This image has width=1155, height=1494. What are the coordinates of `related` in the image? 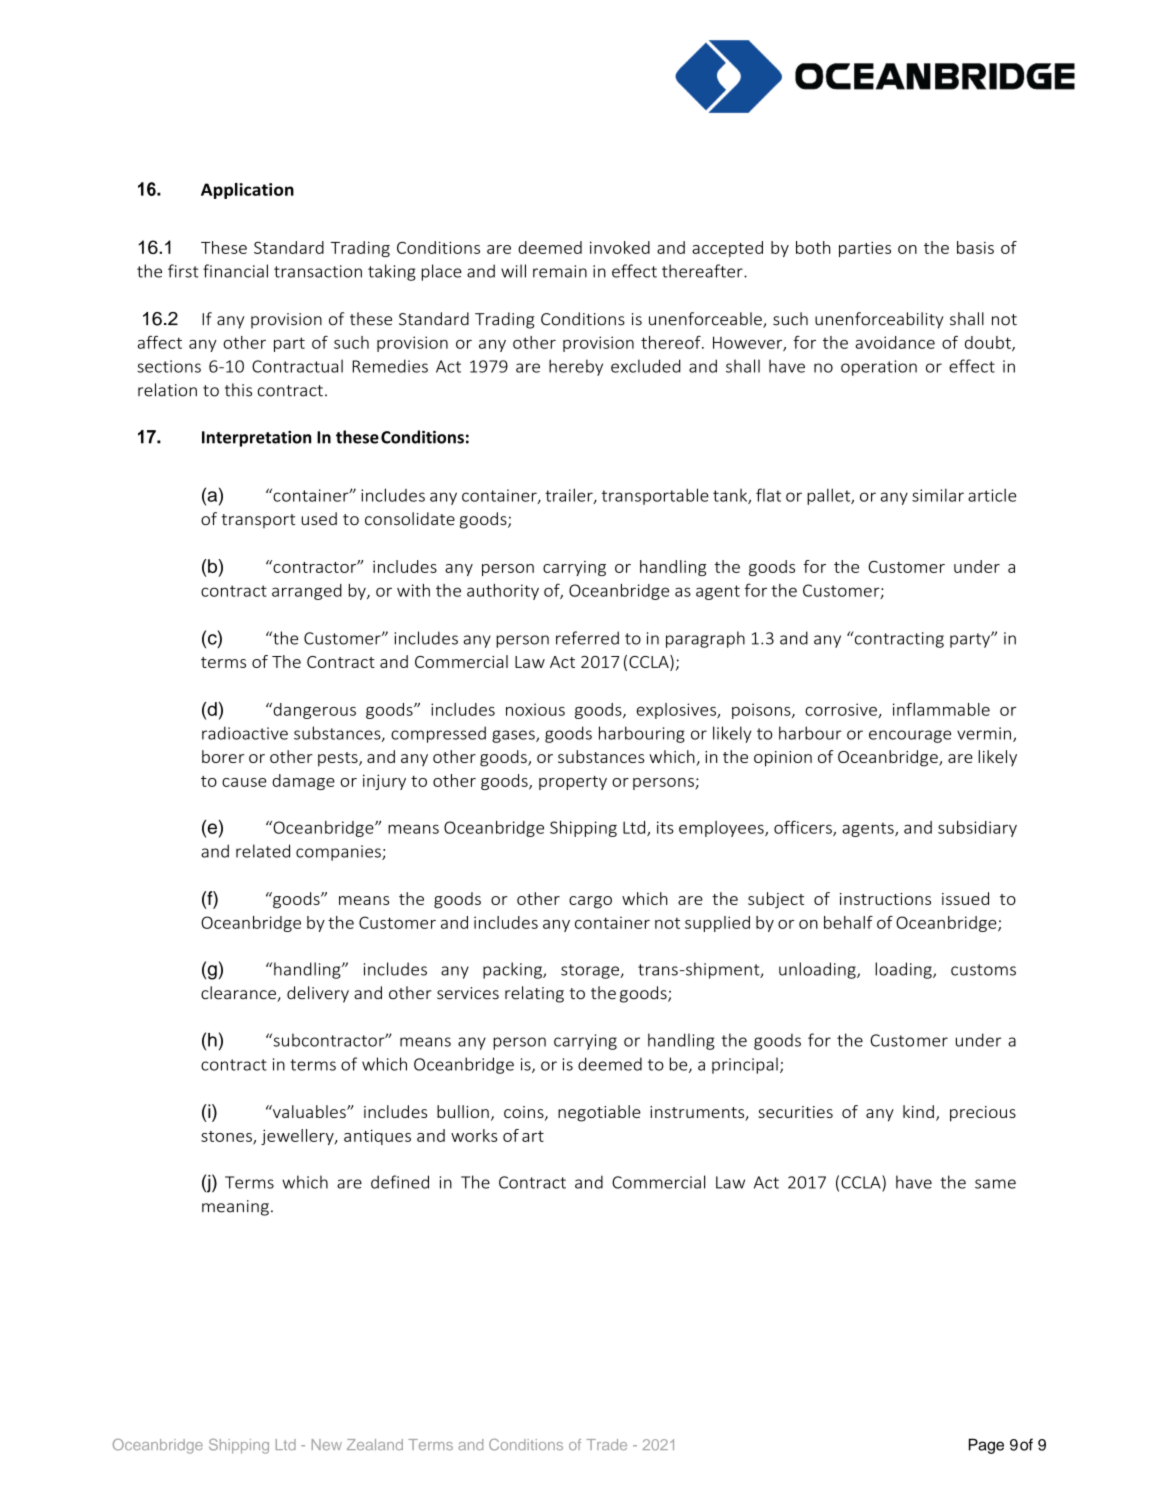 It's located at (263, 851).
